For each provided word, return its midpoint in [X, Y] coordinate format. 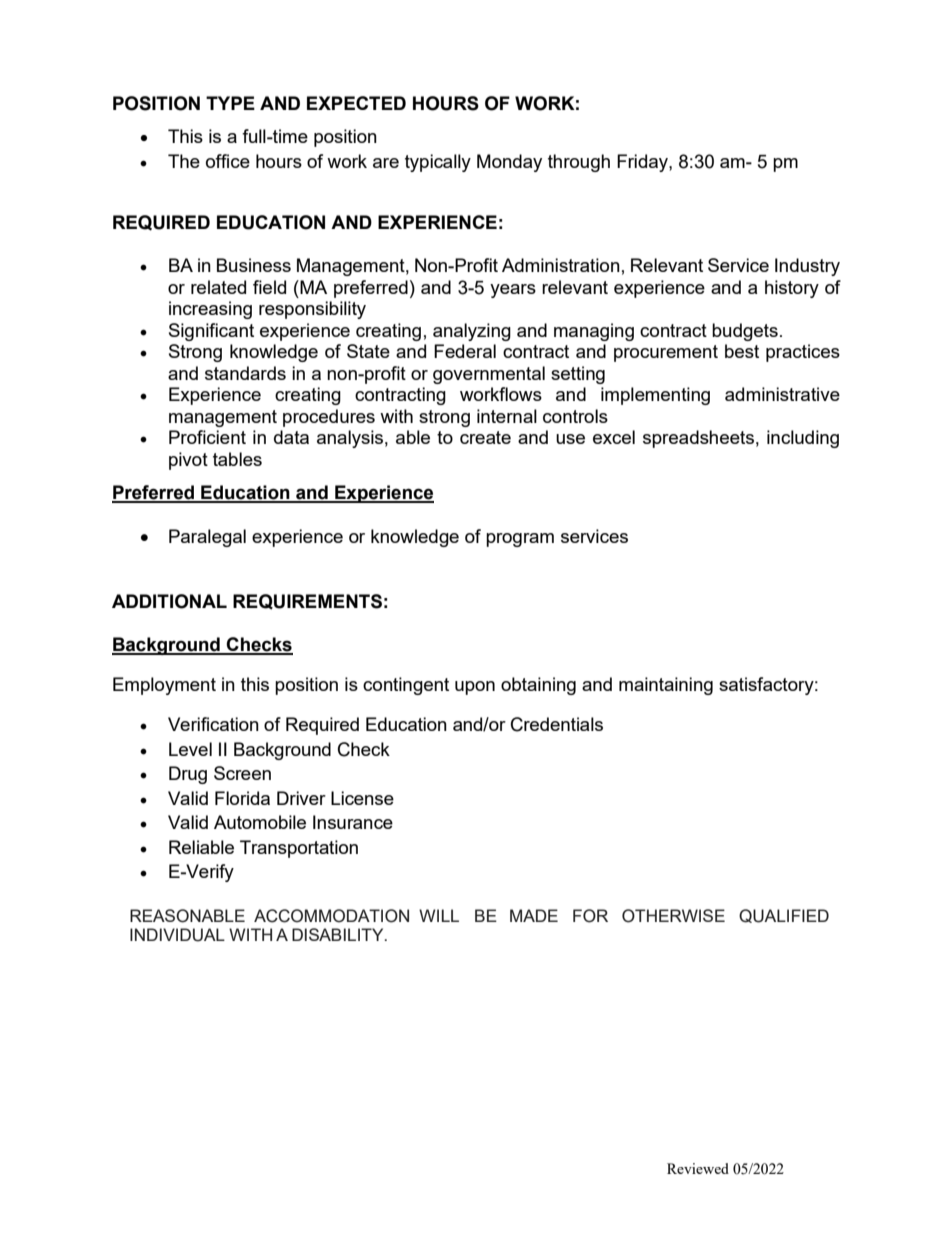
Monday [509, 163]
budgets [745, 332]
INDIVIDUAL [177, 935]
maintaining [666, 686]
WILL [439, 915]
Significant [211, 332]
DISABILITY [339, 934]
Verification [213, 724]
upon [475, 688]
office [228, 161]
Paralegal [207, 538]
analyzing [472, 332]
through [579, 163]
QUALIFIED [784, 916]
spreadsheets [698, 439]
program [520, 540]
